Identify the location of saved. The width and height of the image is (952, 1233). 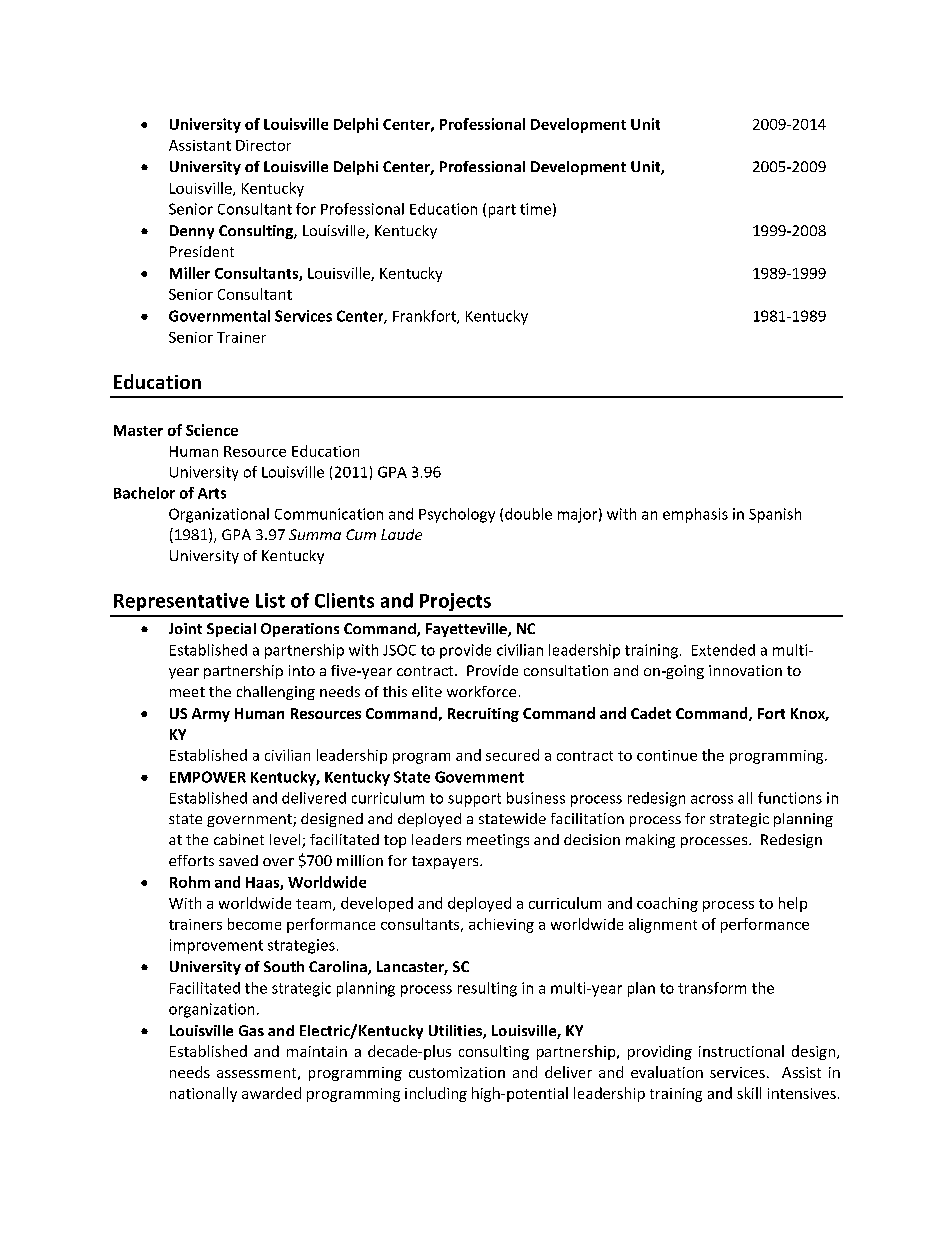
(238, 860).
